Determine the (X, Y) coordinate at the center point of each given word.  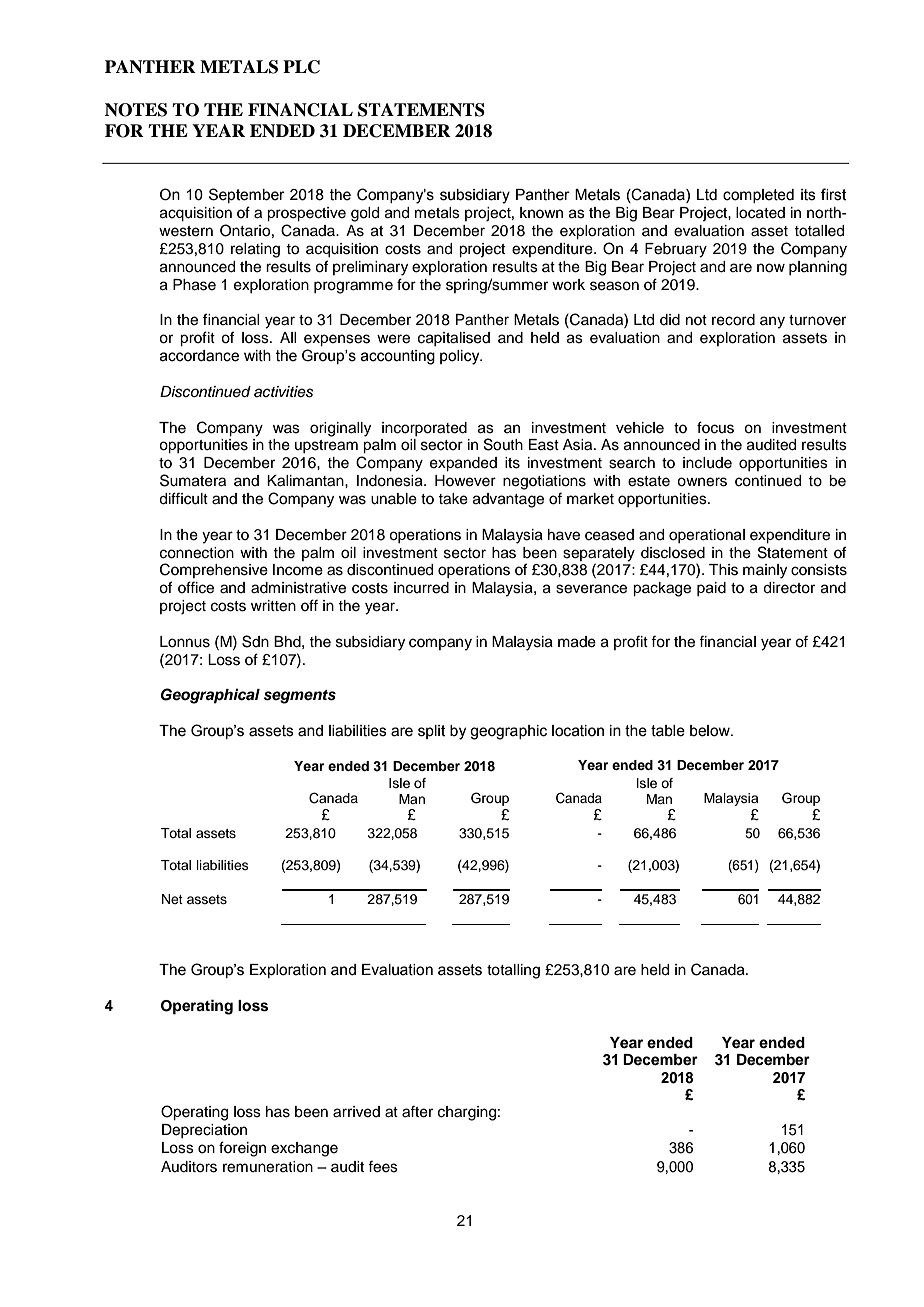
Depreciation (204, 1131)
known (541, 212)
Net (172, 899)
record (733, 320)
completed (758, 196)
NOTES (136, 110)
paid (711, 589)
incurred (421, 588)
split (432, 732)
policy (461, 357)
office (196, 587)
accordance (199, 356)
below (711, 731)
